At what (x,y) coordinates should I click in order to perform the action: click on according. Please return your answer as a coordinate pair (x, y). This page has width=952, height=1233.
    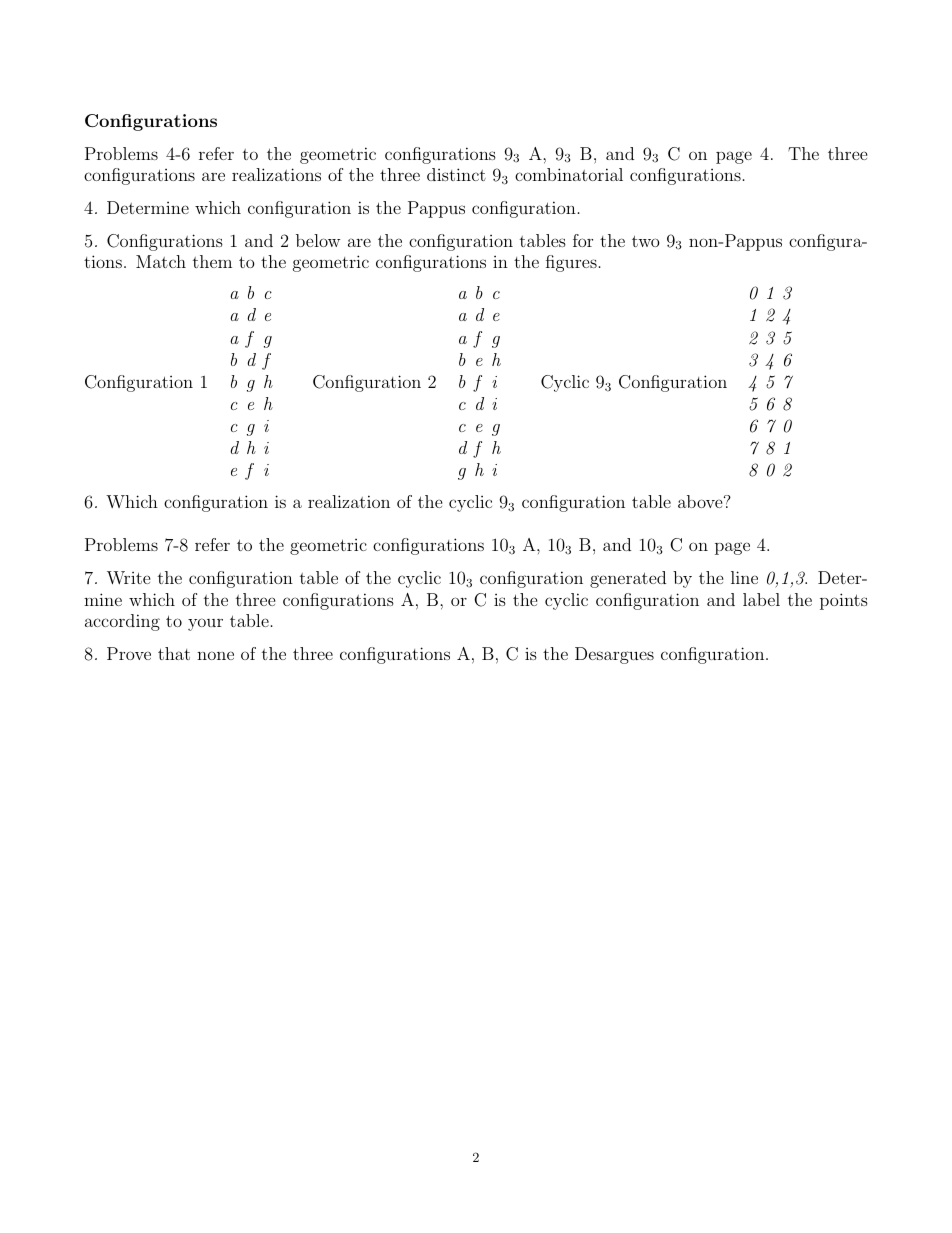
    Looking at the image, I should click on (122, 622).
